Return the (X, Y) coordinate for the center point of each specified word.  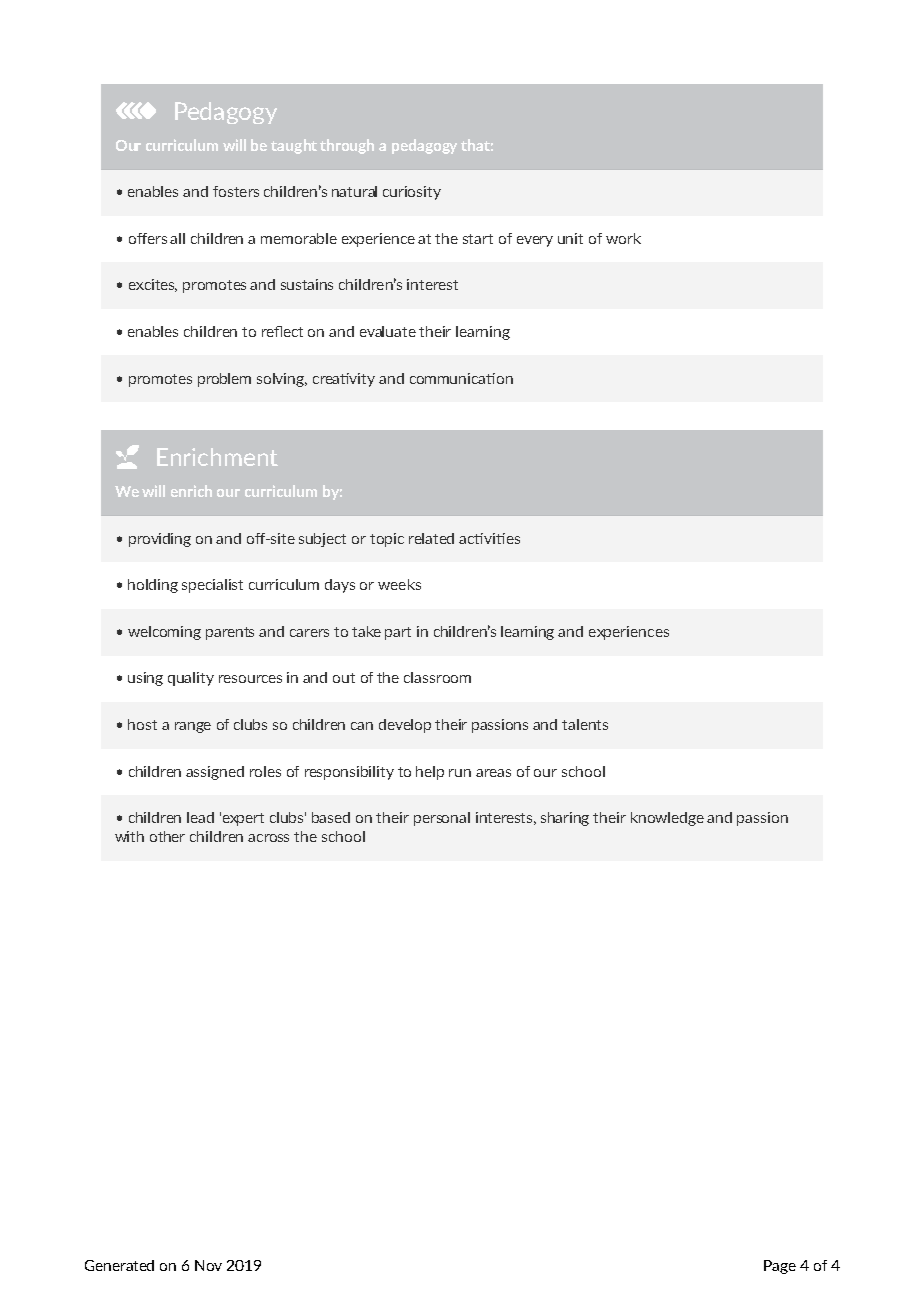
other (167, 836)
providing (160, 540)
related (431, 538)
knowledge (667, 819)
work (623, 238)
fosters (236, 191)
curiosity (412, 193)
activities (489, 538)
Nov (208, 1265)
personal (442, 819)
